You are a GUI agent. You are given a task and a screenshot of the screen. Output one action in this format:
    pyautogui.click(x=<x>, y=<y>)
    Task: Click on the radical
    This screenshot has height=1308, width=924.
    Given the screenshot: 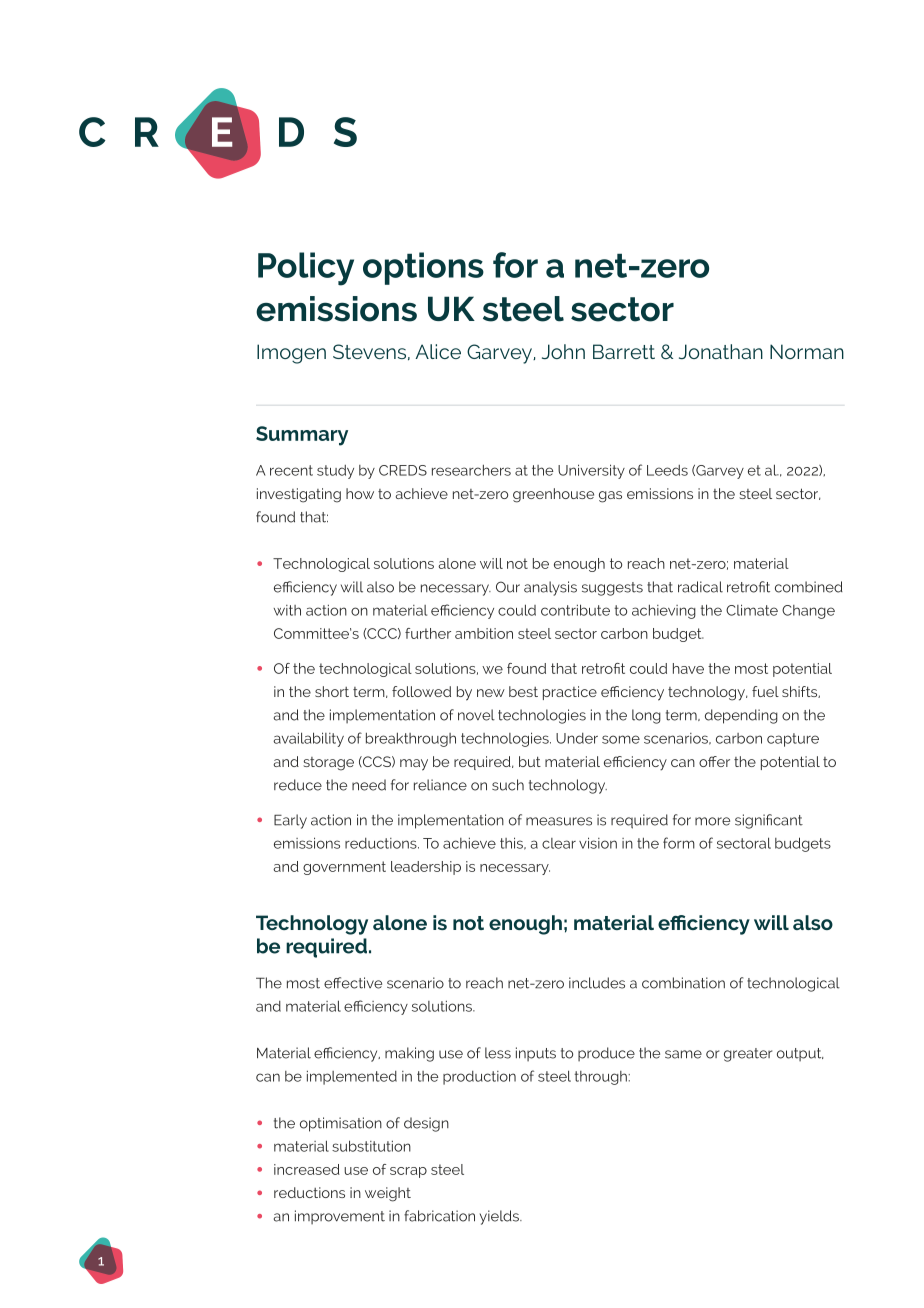 What is the action you would take?
    pyautogui.click(x=700, y=587)
